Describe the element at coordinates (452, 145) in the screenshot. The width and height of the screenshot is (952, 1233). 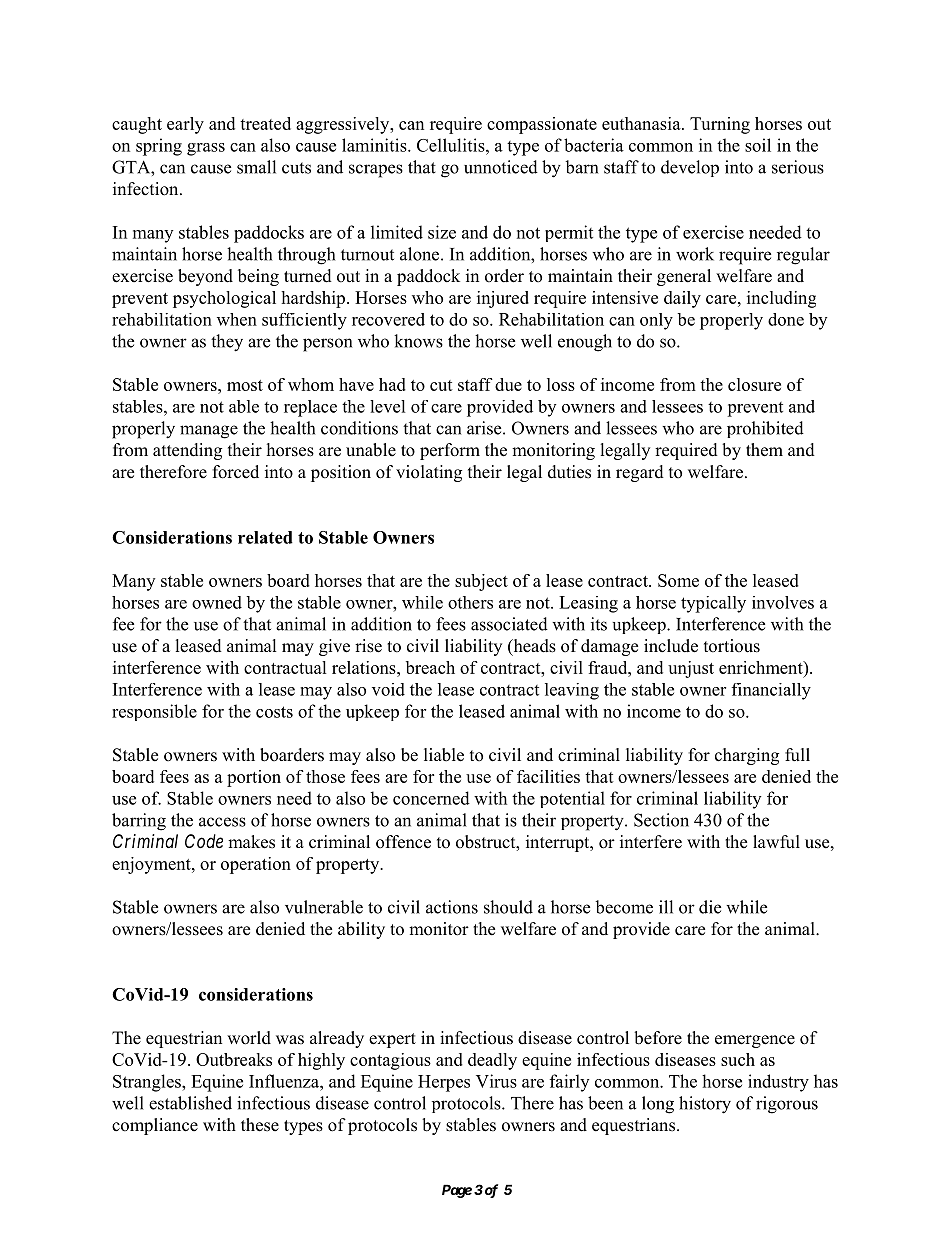
I see `Cellulitis` at that location.
